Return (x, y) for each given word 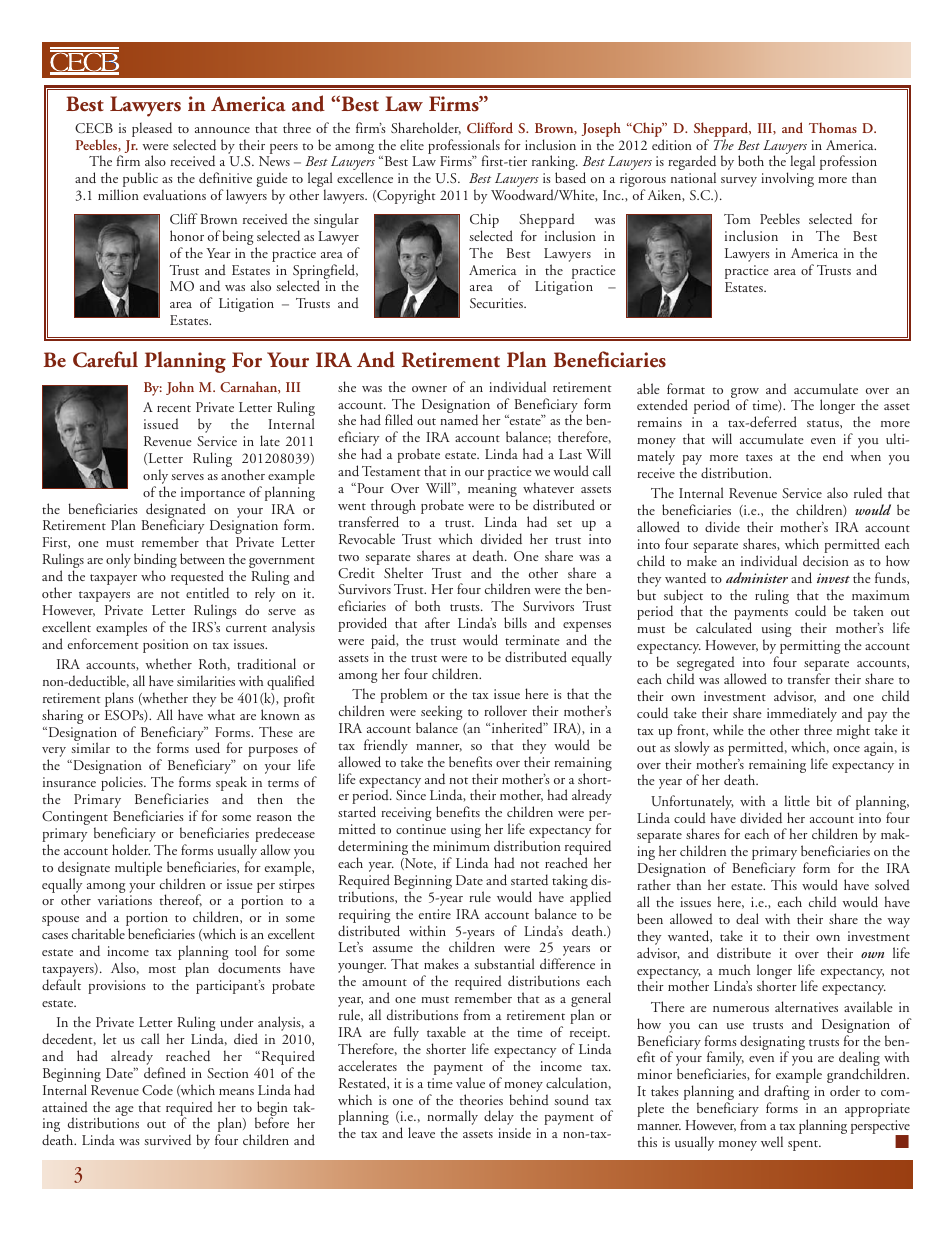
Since (411, 795)
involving (787, 179)
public (140, 179)
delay (499, 1117)
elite (412, 144)
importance (213, 494)
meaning (492, 491)
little (797, 800)
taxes (759, 457)
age (124, 1111)
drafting (786, 1094)
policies (123, 783)
